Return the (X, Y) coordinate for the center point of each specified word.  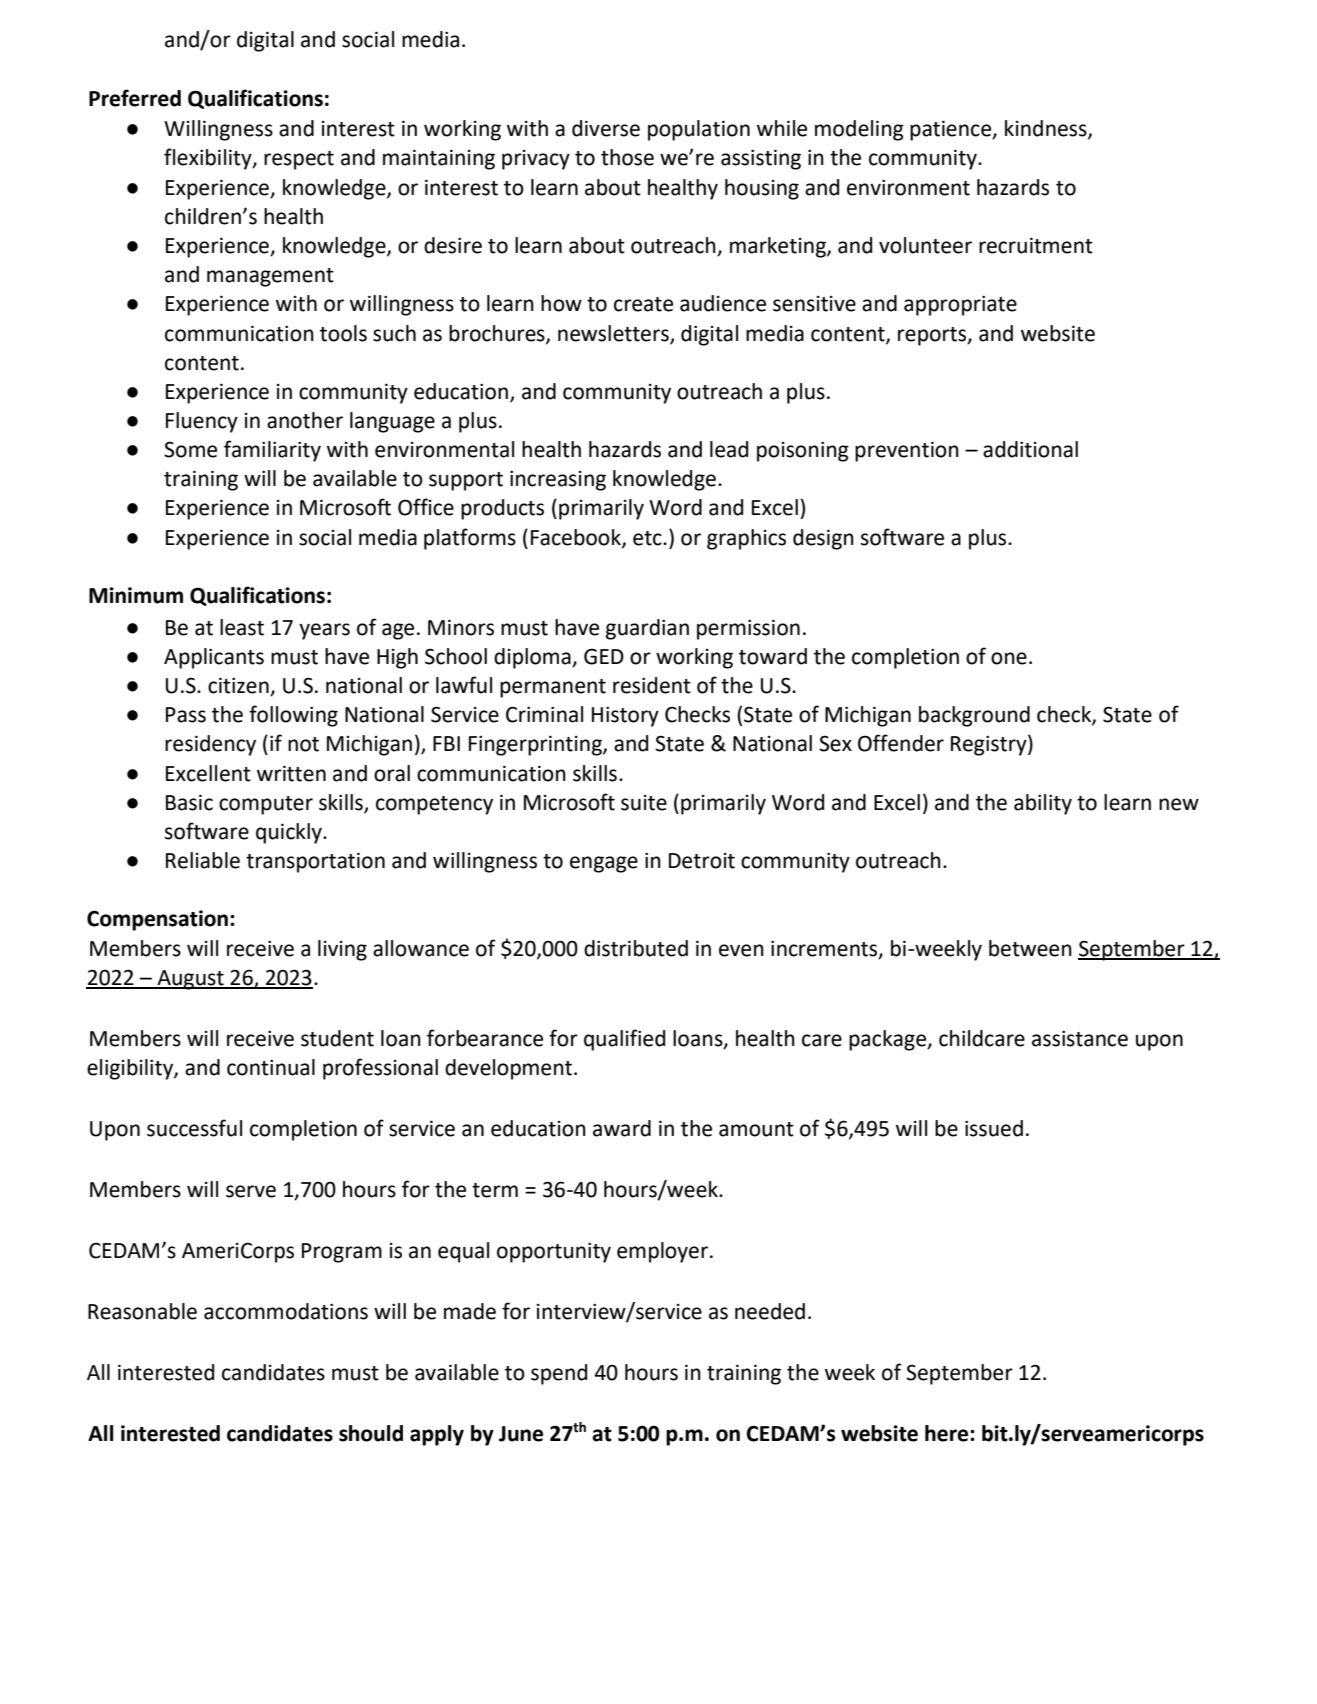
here (948, 1433)
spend (559, 1374)
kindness (1047, 129)
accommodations (286, 1311)
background (974, 716)
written (291, 773)
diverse (606, 128)
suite (644, 803)
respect (299, 160)
